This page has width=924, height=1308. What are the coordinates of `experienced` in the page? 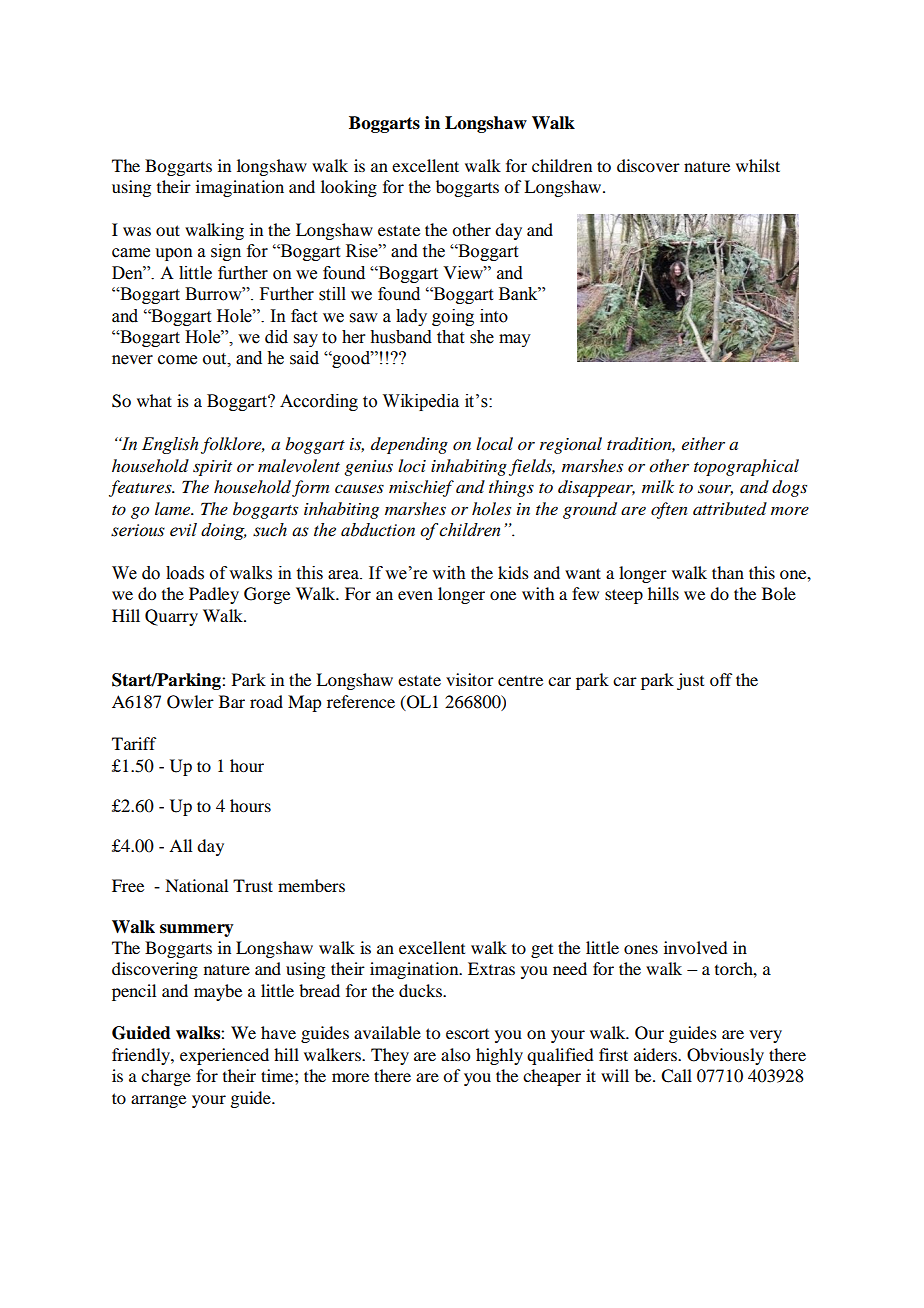 It's located at (224, 1056).
